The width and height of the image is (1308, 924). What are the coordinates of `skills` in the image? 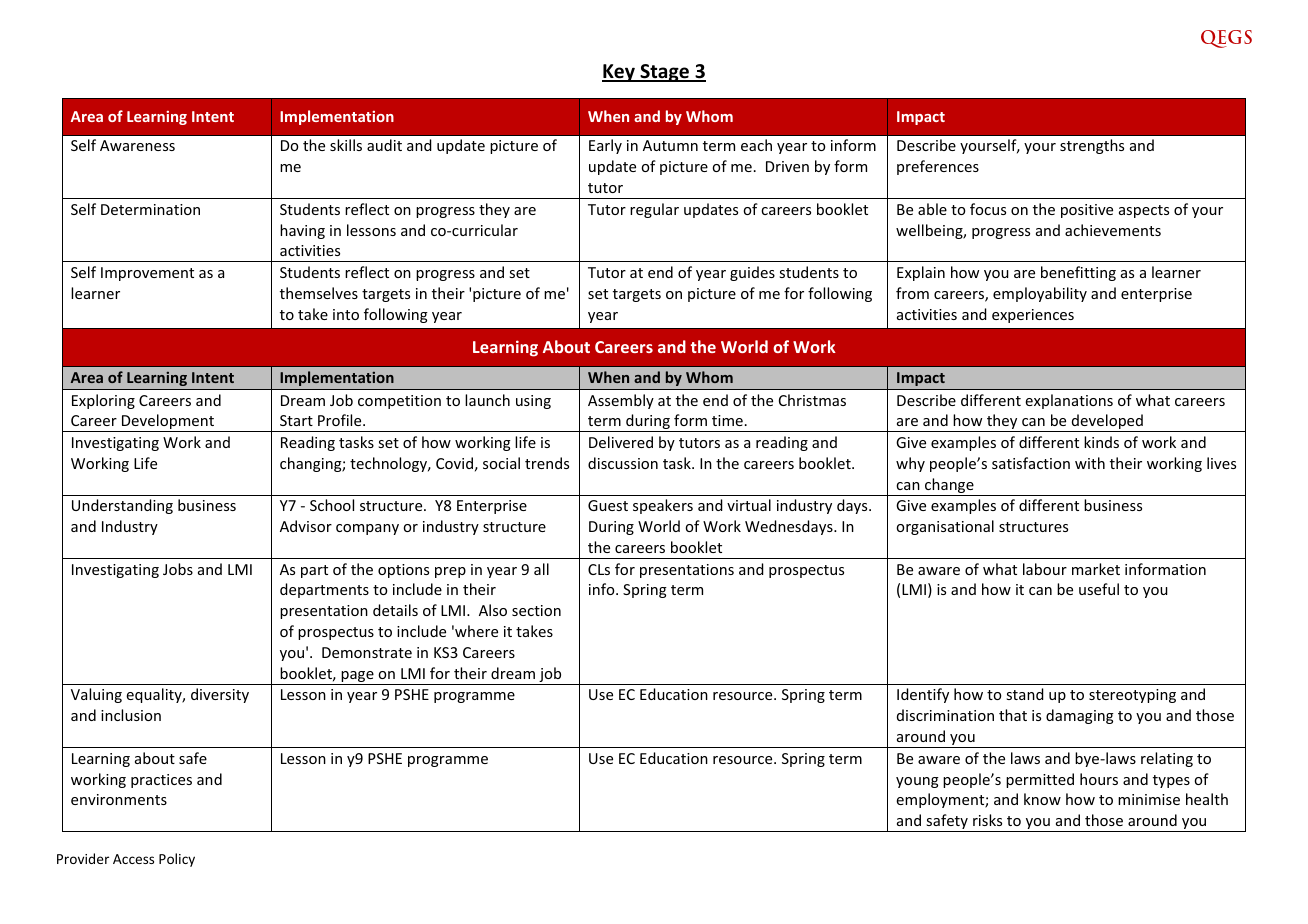 It's located at (346, 145).
